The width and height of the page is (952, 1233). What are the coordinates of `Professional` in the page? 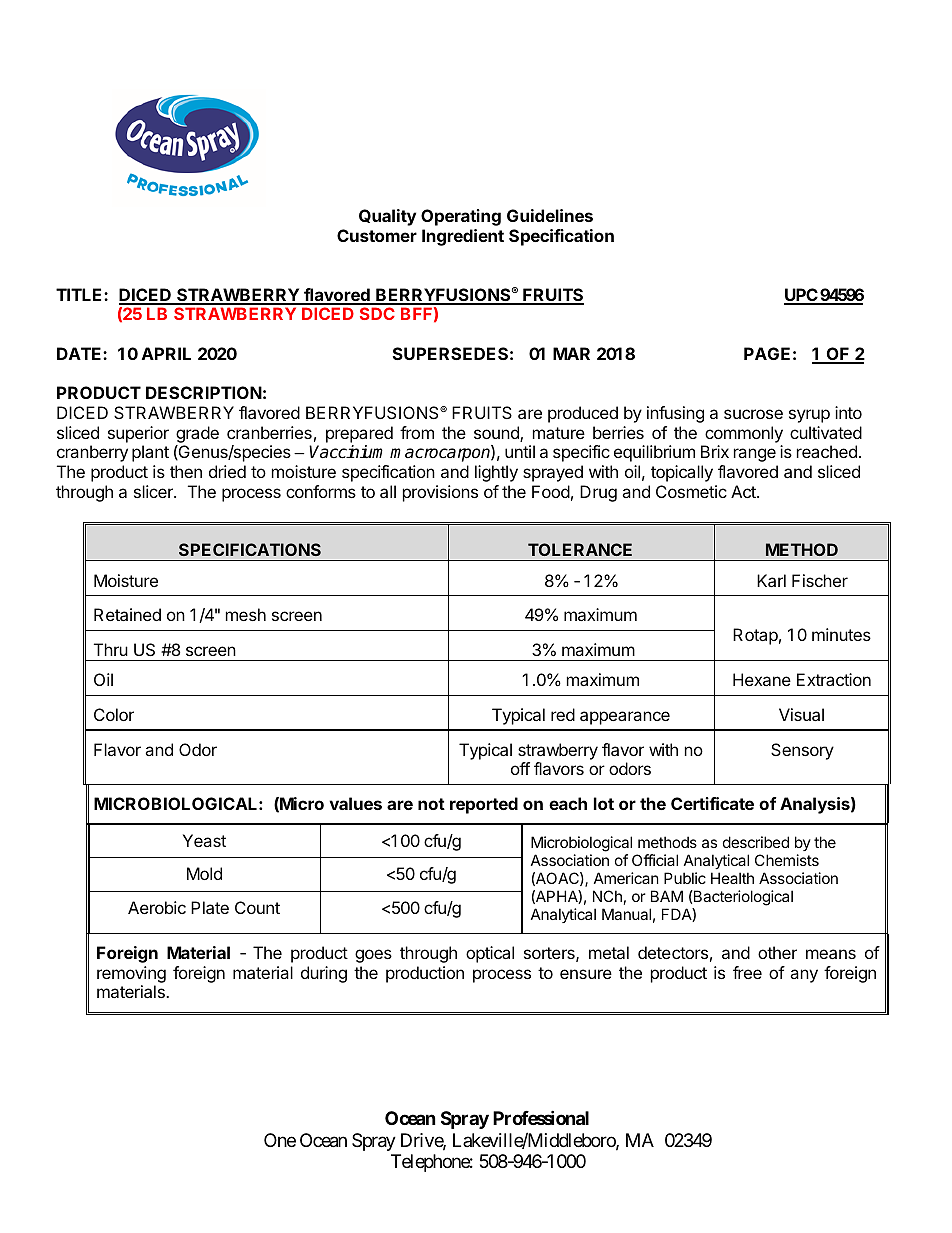 It's located at (541, 1117).
